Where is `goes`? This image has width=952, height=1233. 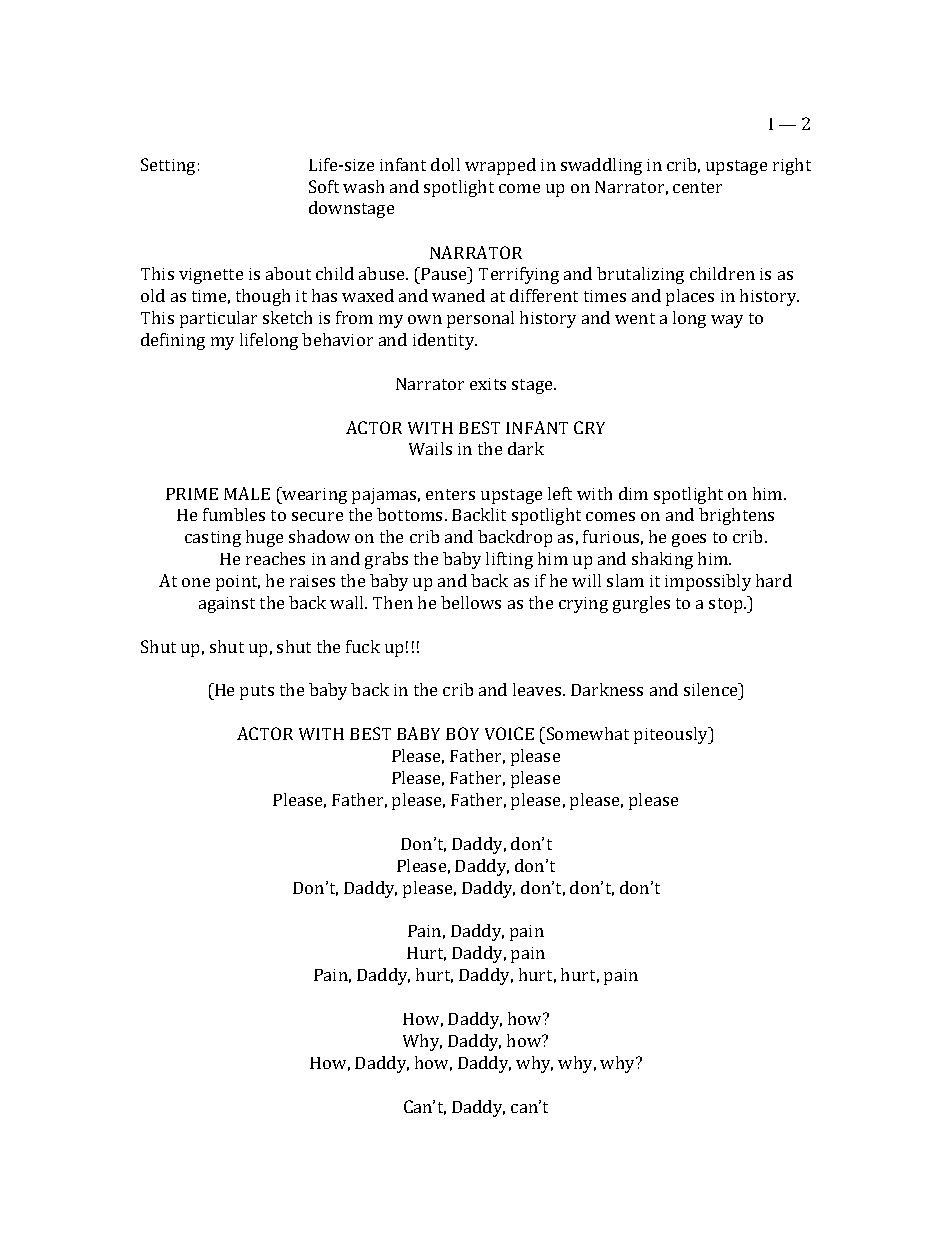
goes is located at coordinates (689, 540).
